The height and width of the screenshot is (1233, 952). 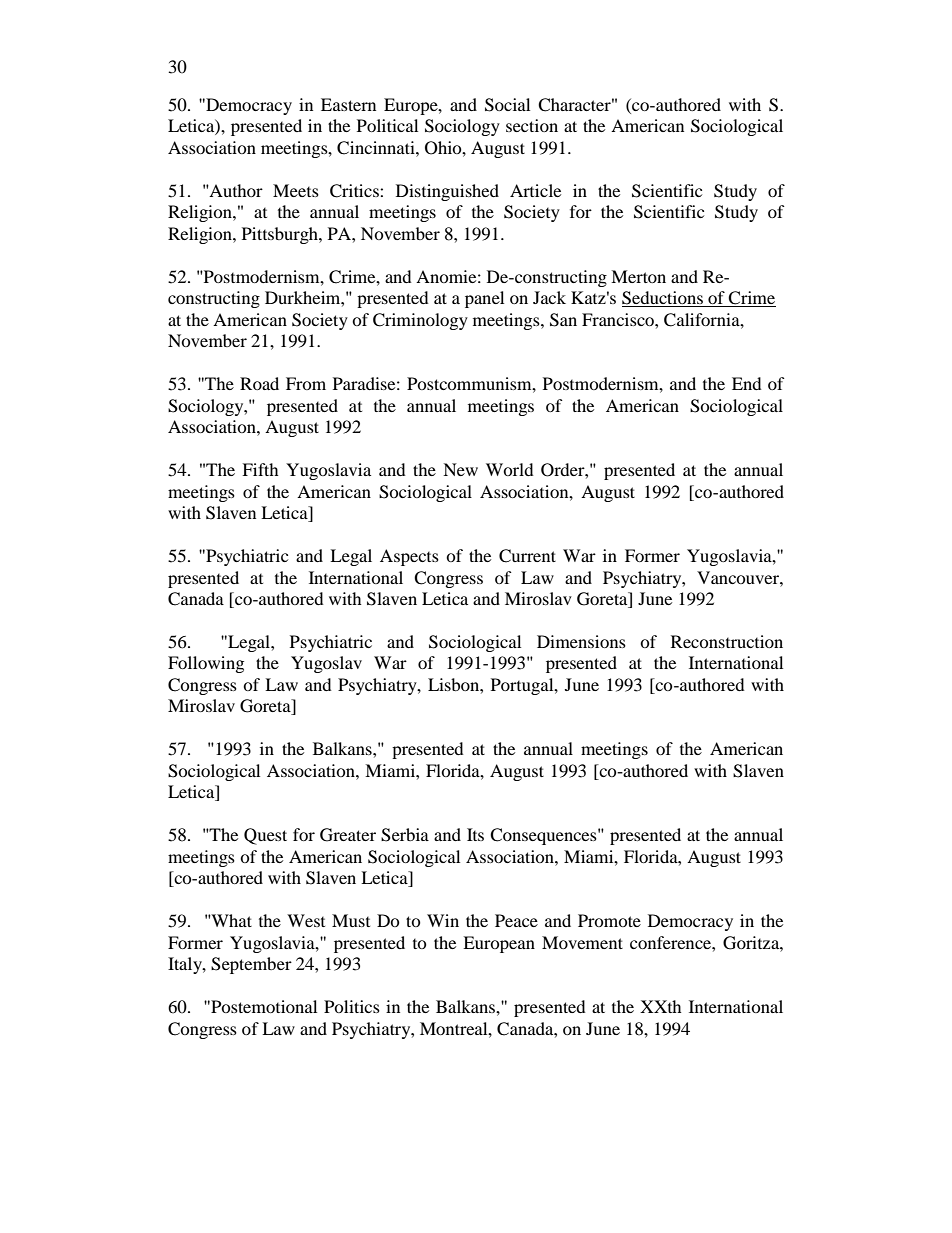 What do you see at coordinates (507, 105) in the screenshot?
I see `Social` at bounding box center [507, 105].
